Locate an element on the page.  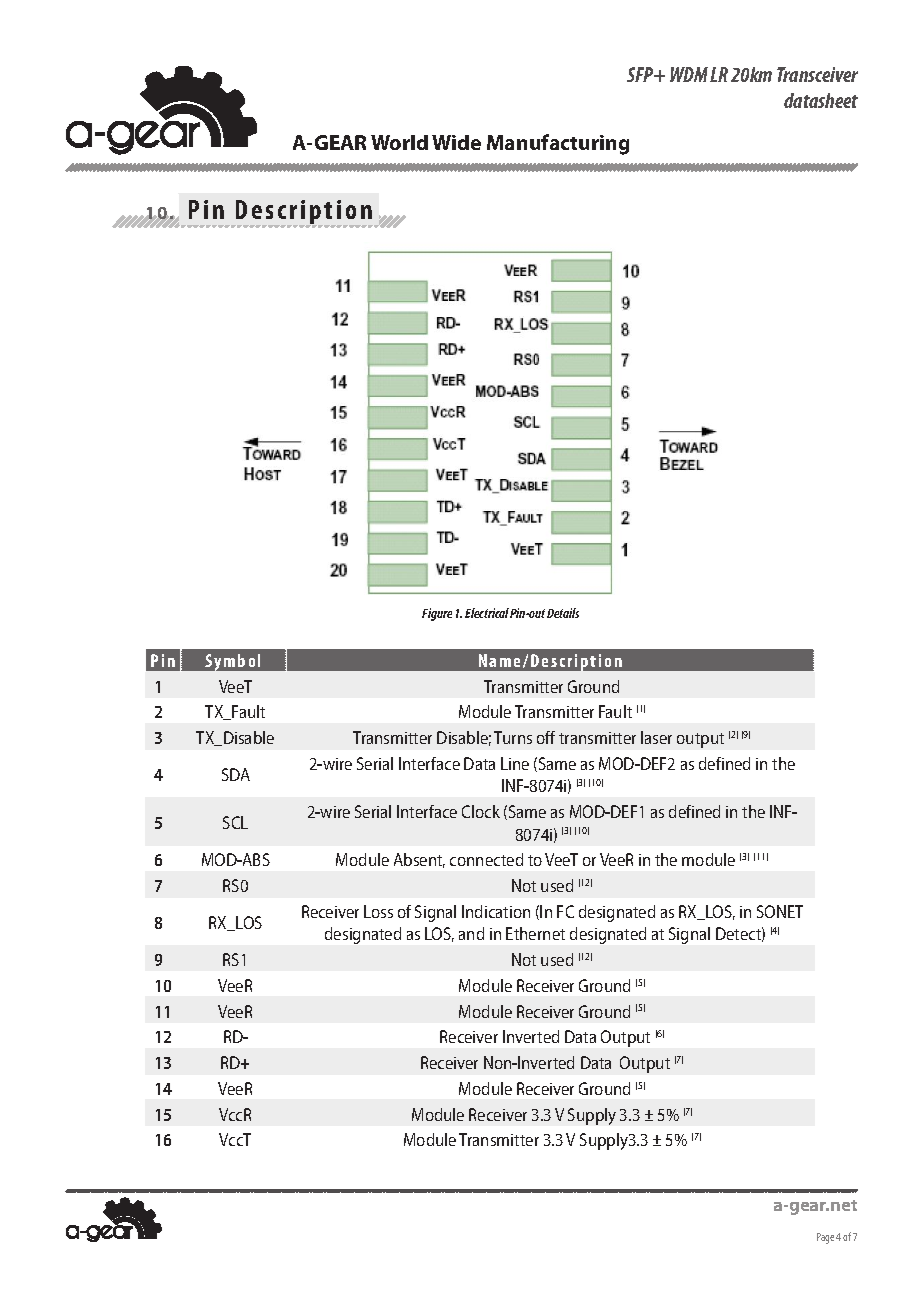
World is located at coordinates (399, 142).
